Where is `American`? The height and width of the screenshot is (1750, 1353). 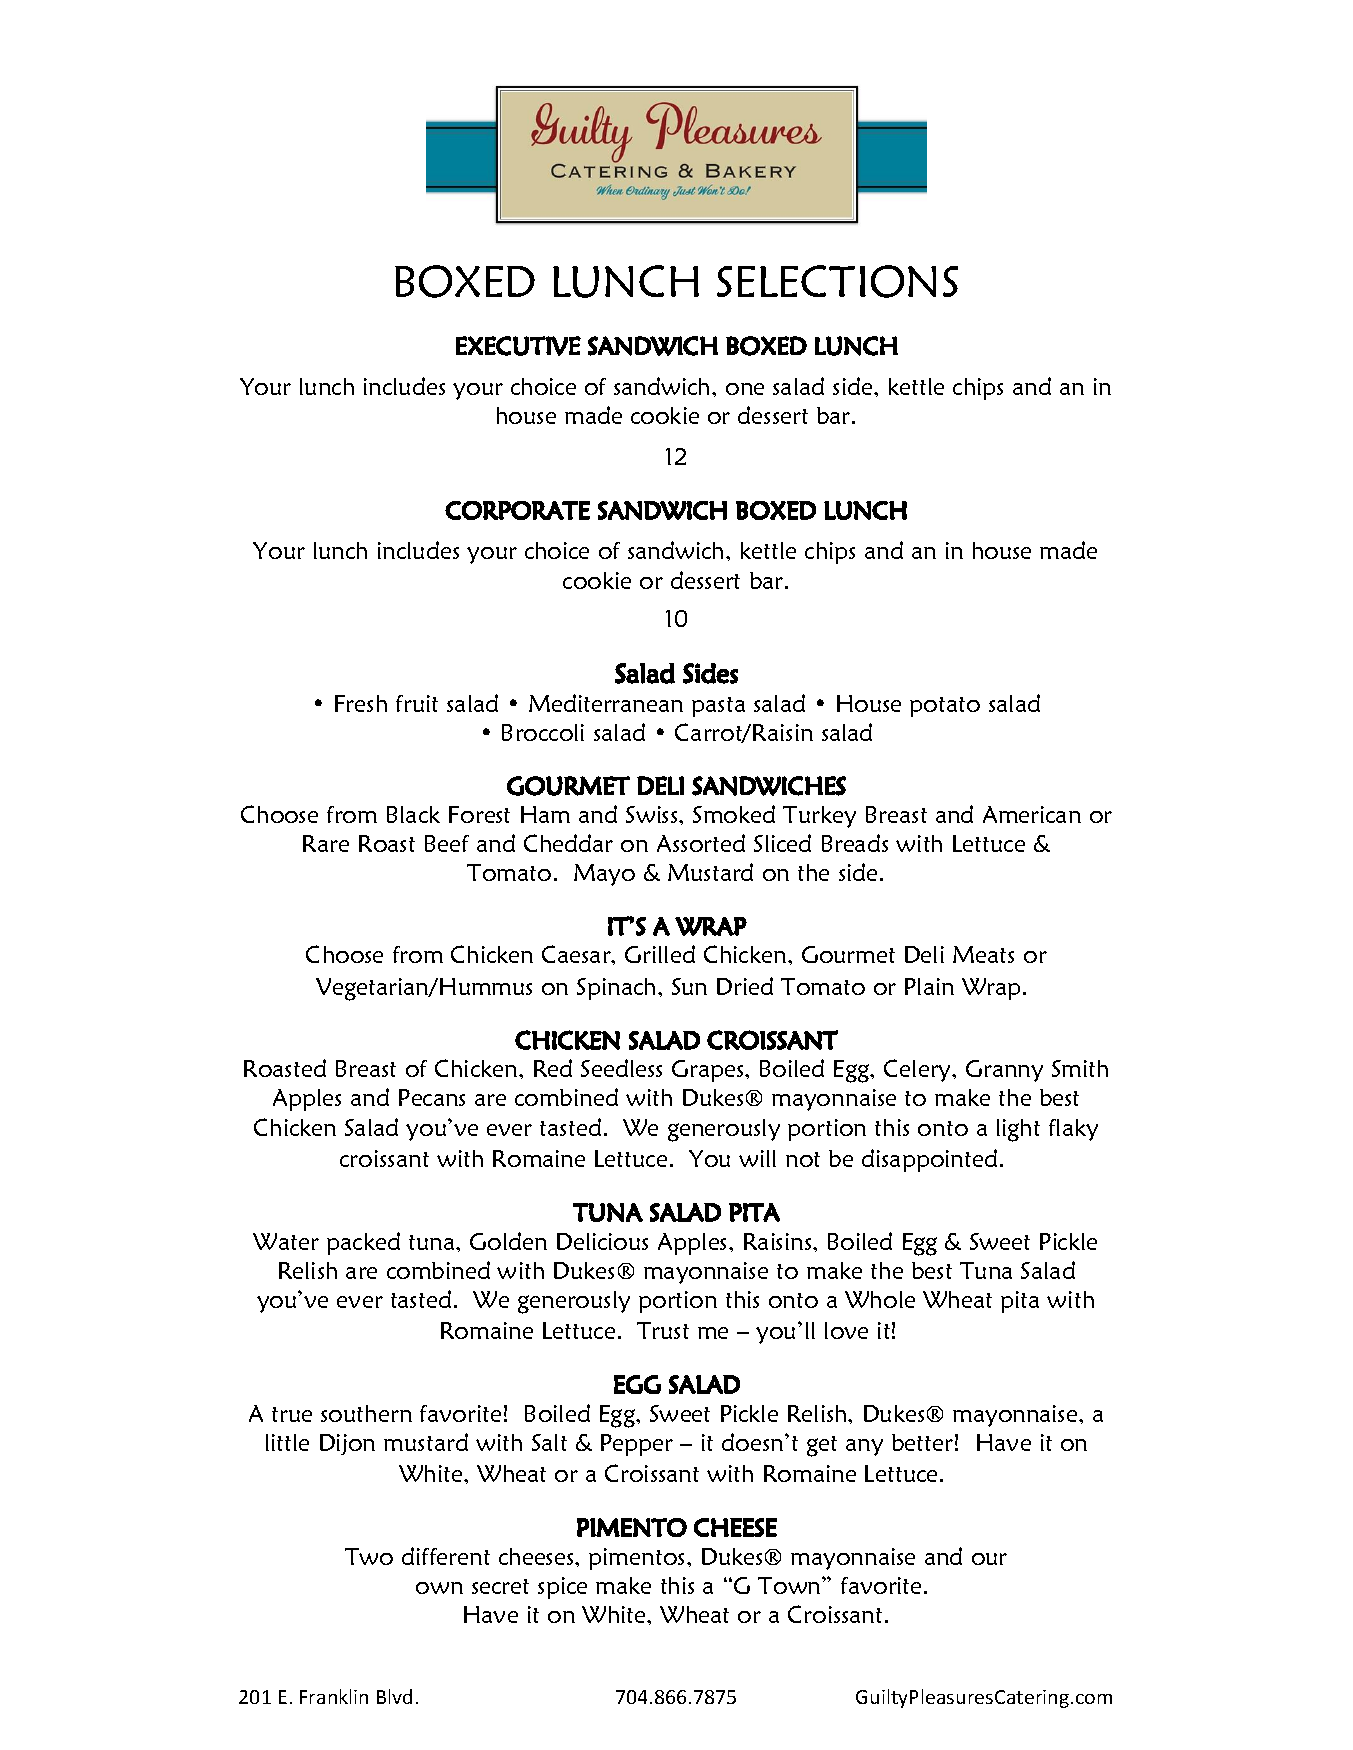
American is located at coordinates (1032, 814).
